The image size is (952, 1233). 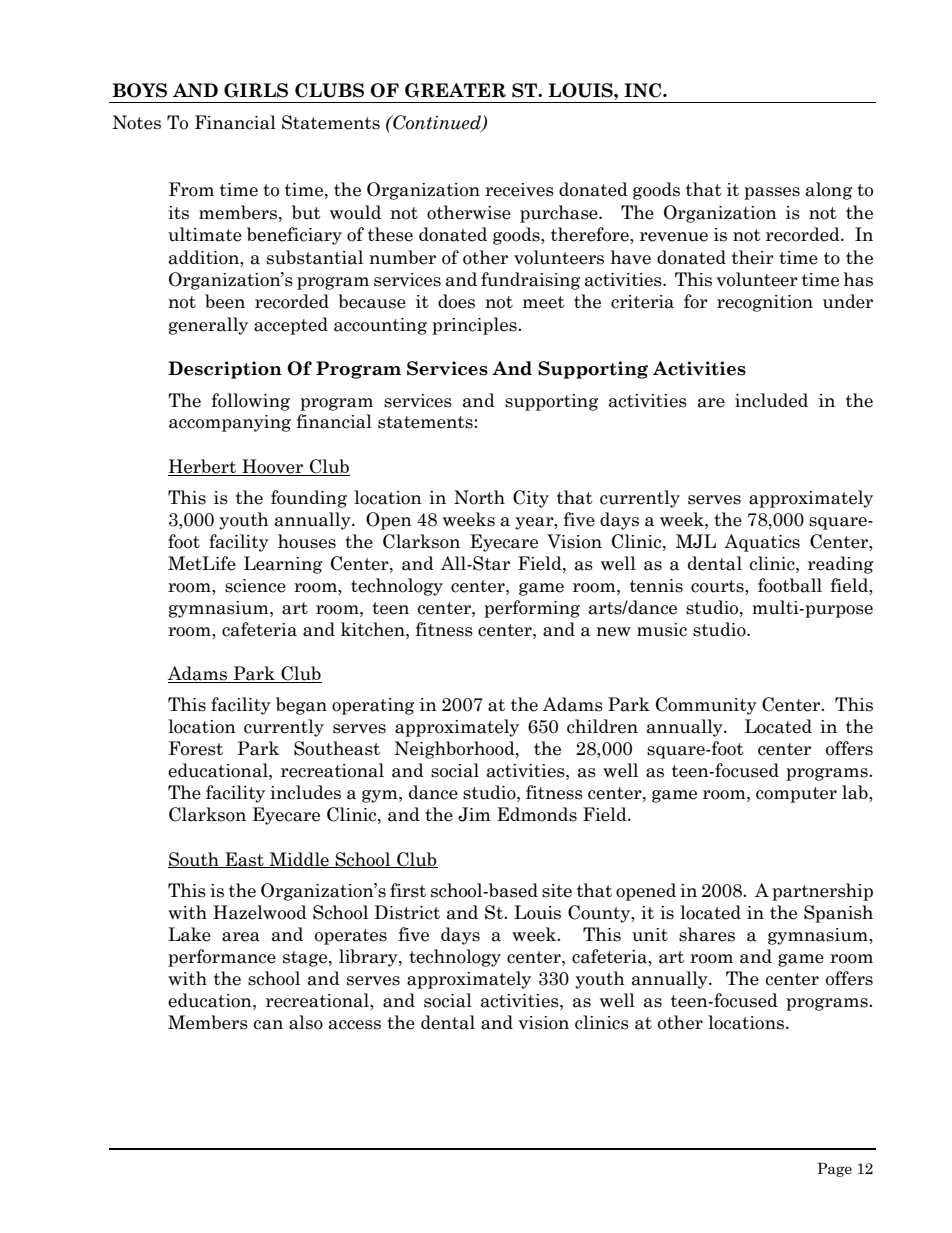 I want to click on passes, so click(x=772, y=193).
